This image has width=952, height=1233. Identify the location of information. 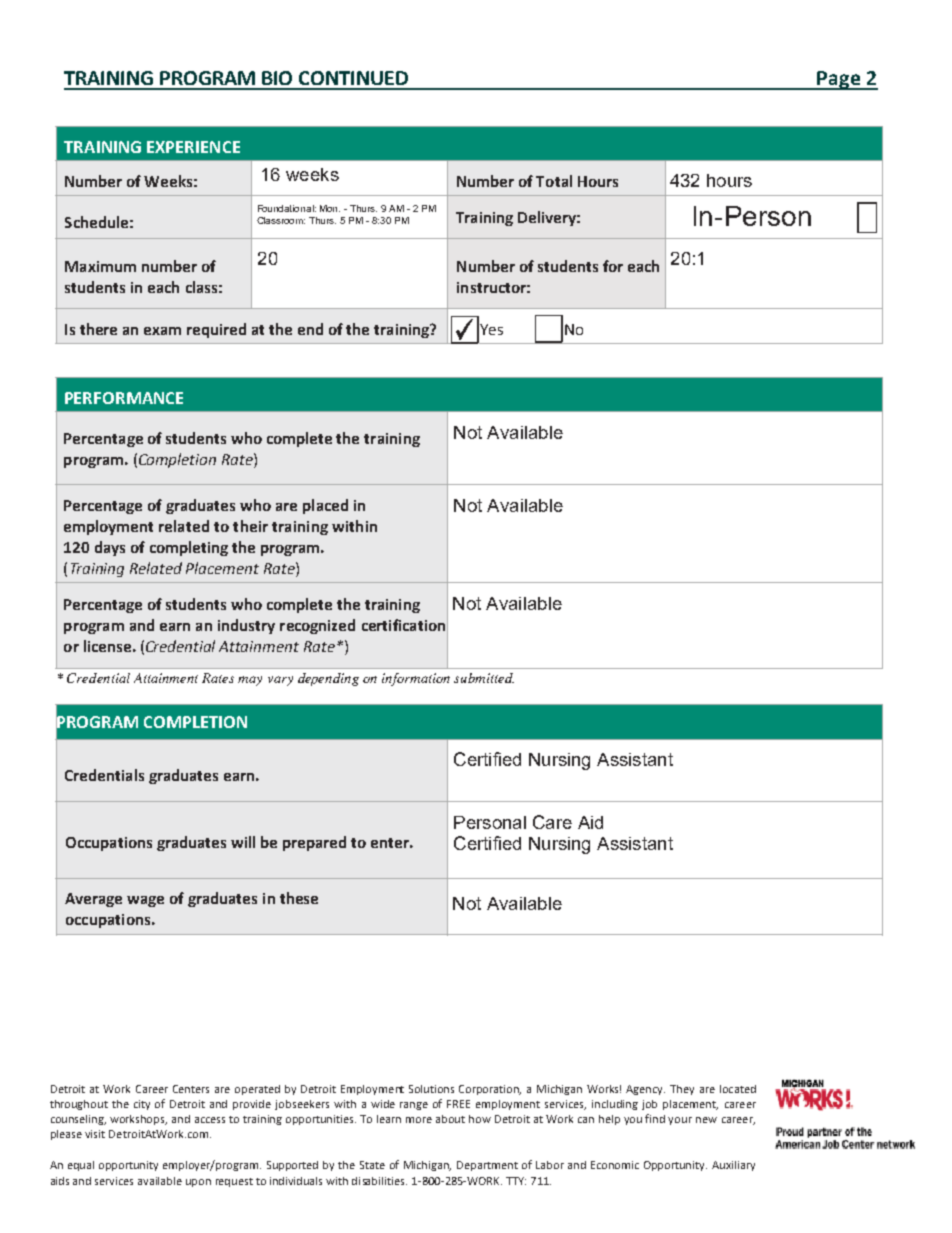
(416, 679).
